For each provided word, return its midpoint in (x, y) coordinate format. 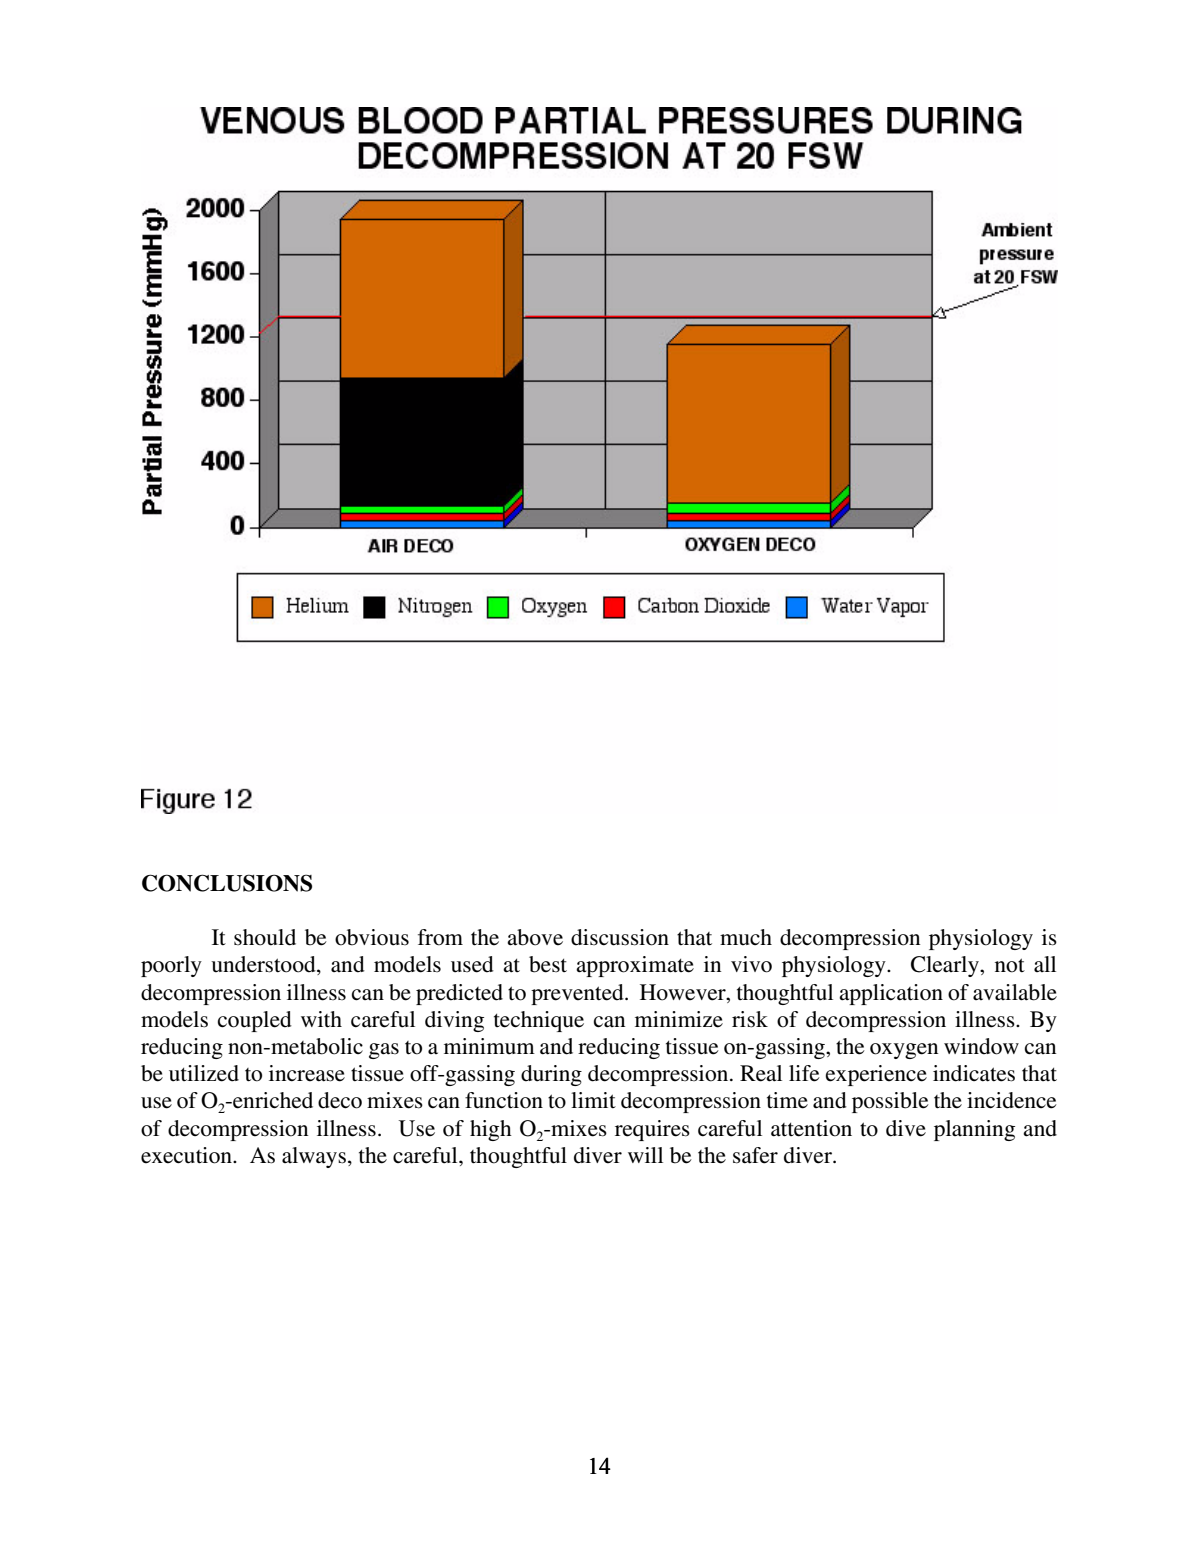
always (314, 1157)
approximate (635, 966)
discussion (620, 937)
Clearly (946, 966)
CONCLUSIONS (227, 883)
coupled (255, 1021)
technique (539, 1021)
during (551, 1075)
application (891, 994)
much (746, 937)
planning (974, 1130)
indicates (974, 1073)
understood (264, 965)
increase (307, 1073)
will (645, 1155)
